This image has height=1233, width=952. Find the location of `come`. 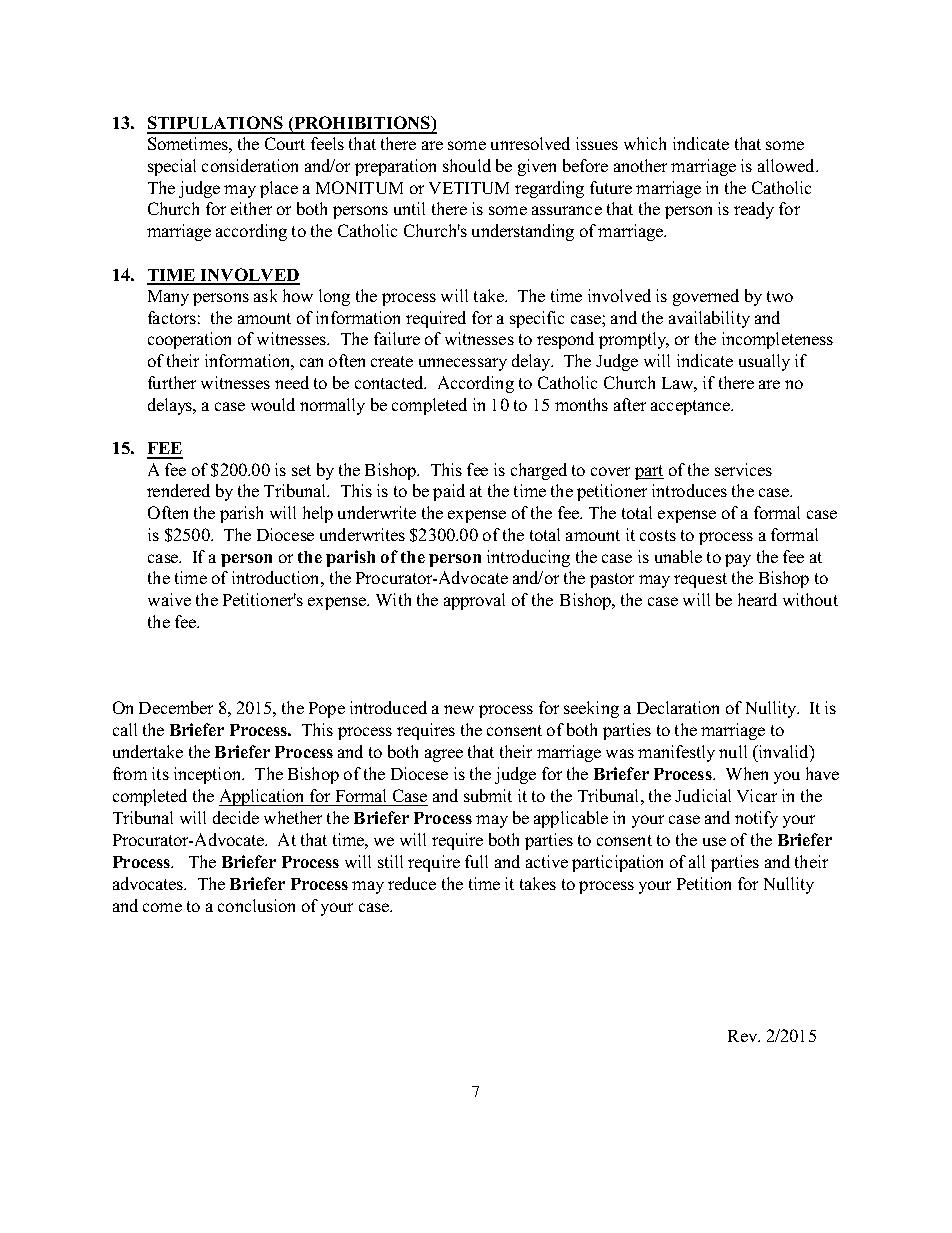

come is located at coordinates (162, 907).
